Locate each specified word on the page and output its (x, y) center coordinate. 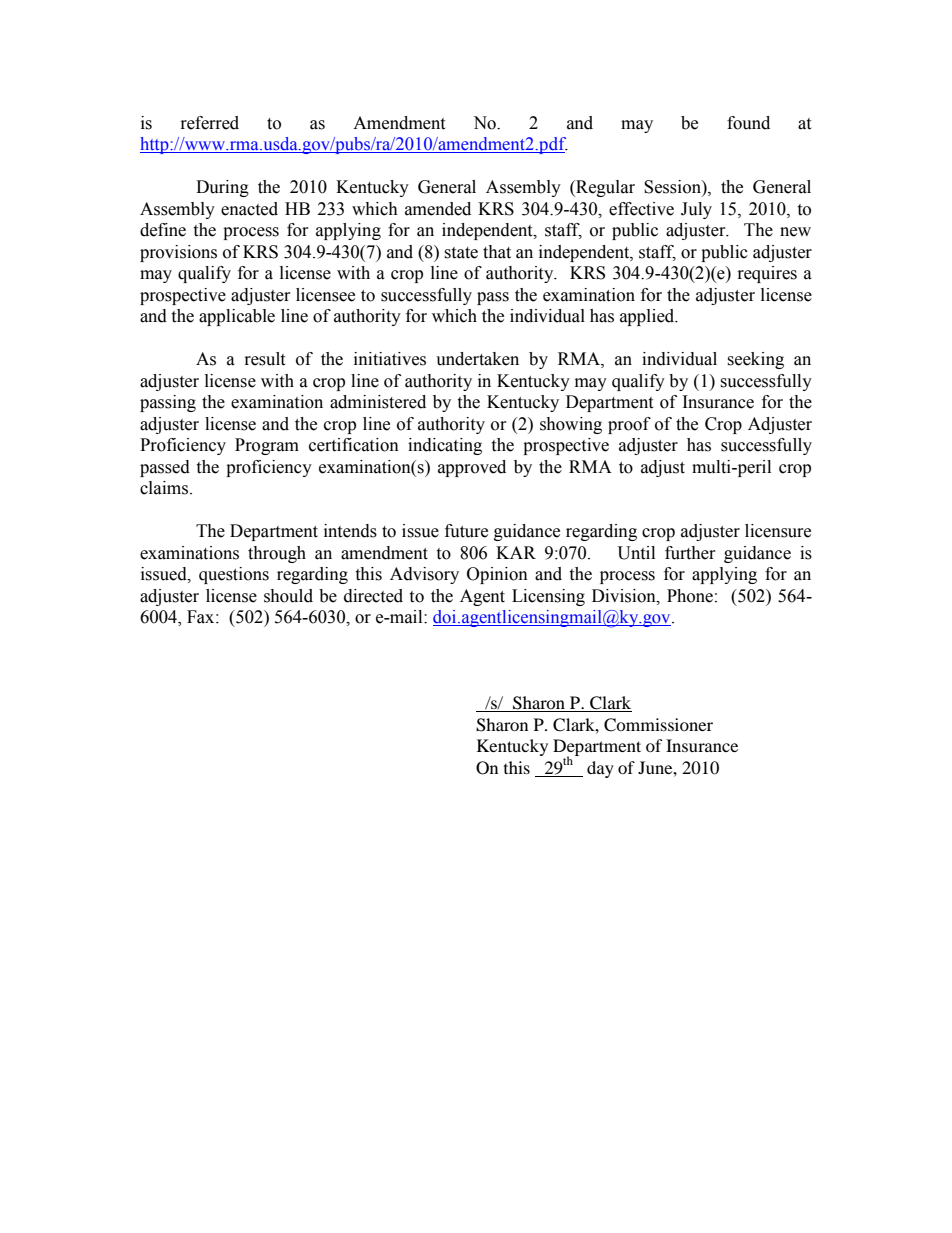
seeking (755, 360)
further (690, 553)
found (748, 123)
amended (438, 209)
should (288, 596)
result (265, 359)
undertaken (477, 359)
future (466, 531)
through (277, 554)
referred (210, 123)
